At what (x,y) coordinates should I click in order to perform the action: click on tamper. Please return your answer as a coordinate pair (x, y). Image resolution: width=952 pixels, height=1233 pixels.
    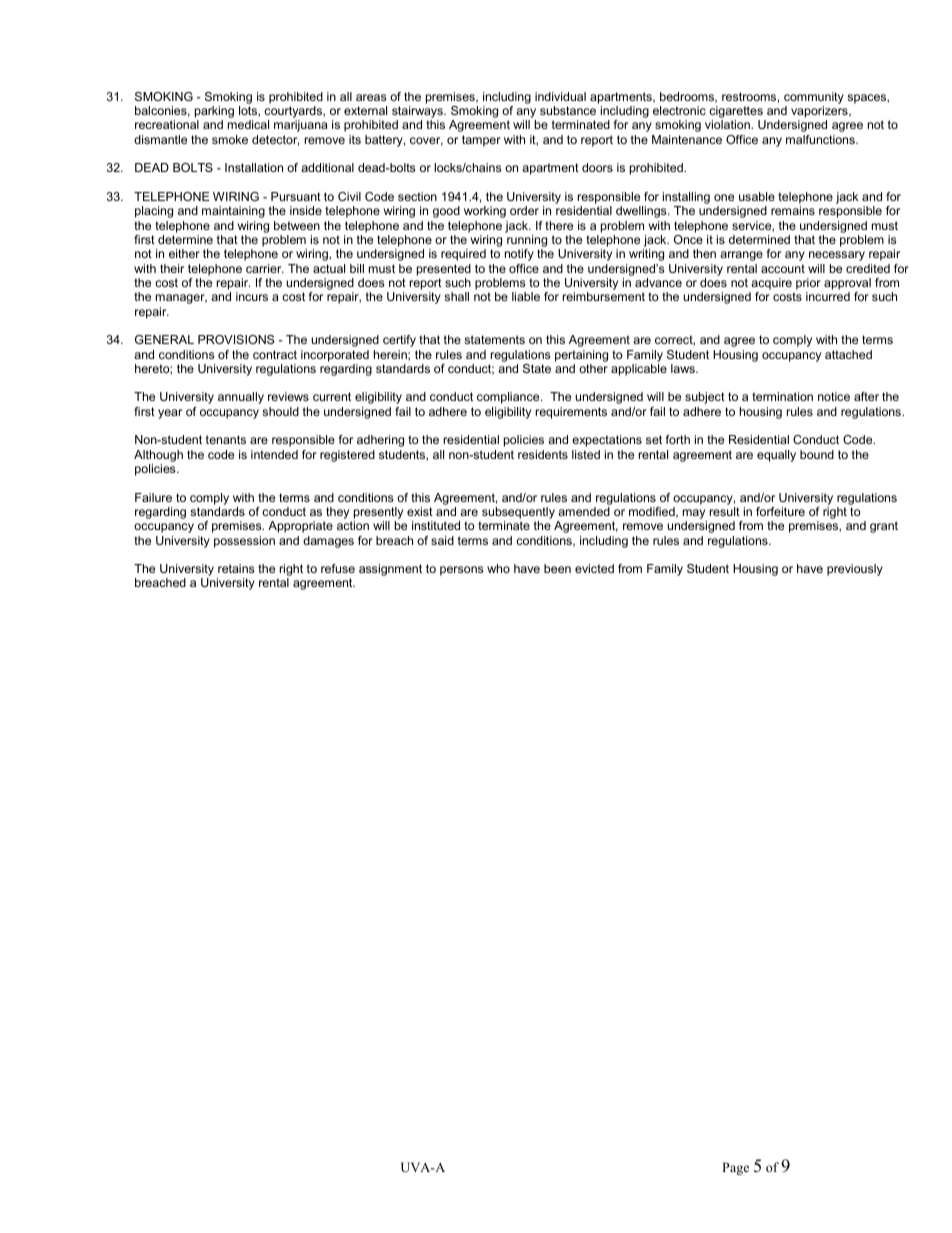
    Looking at the image, I should click on (481, 141).
